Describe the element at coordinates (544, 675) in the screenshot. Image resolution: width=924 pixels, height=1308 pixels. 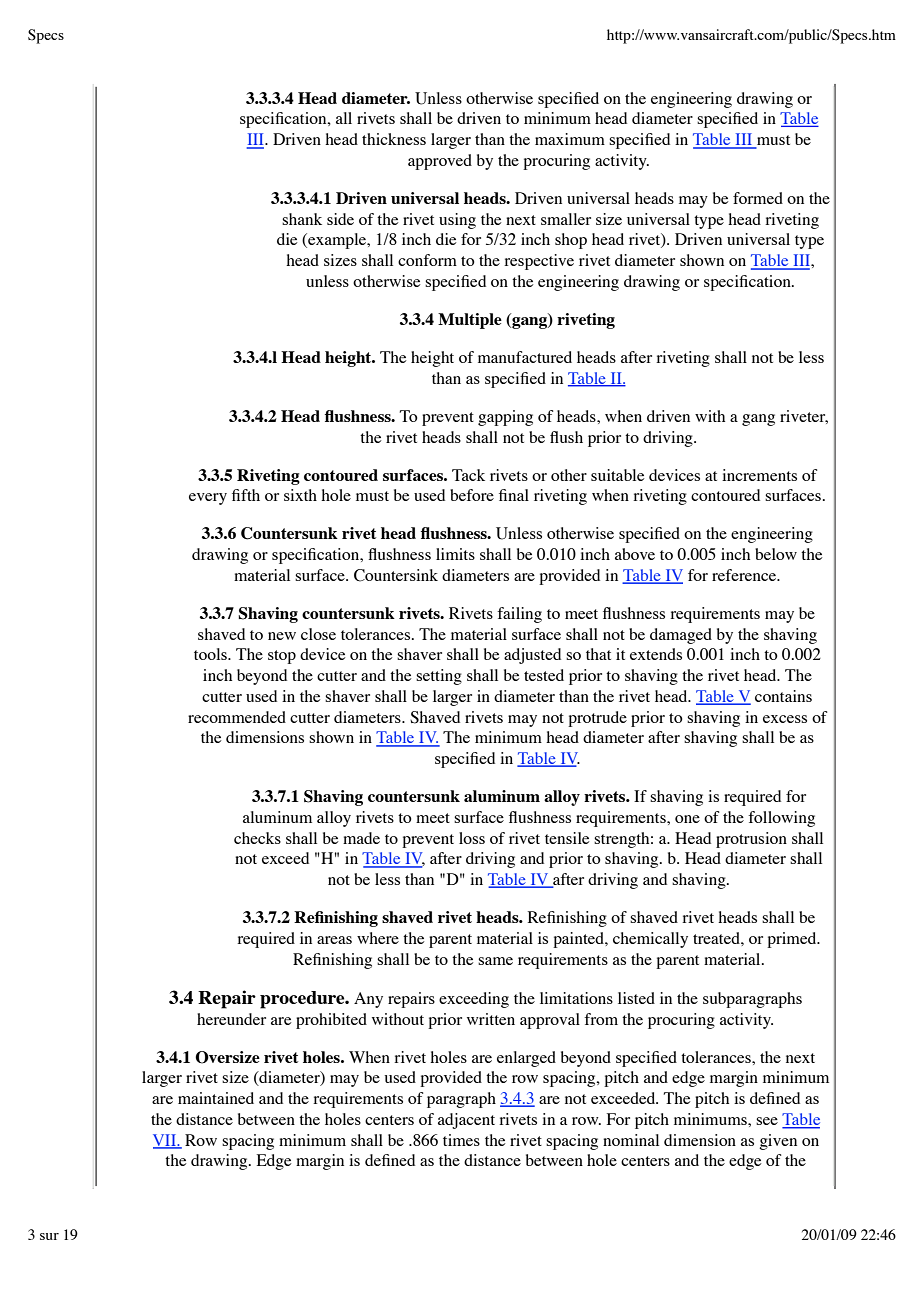
I see `tested` at that location.
